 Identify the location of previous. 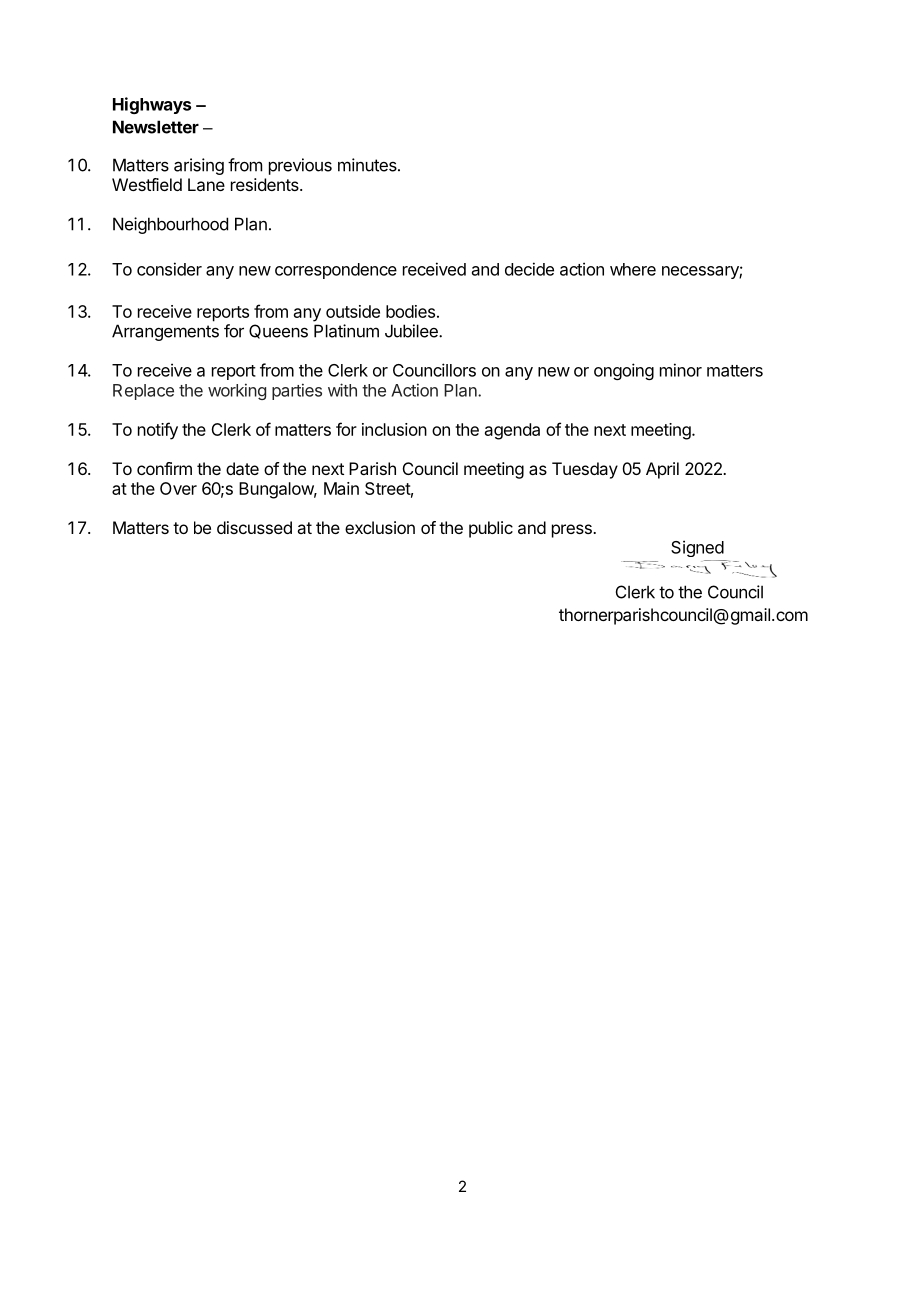
(300, 166).
